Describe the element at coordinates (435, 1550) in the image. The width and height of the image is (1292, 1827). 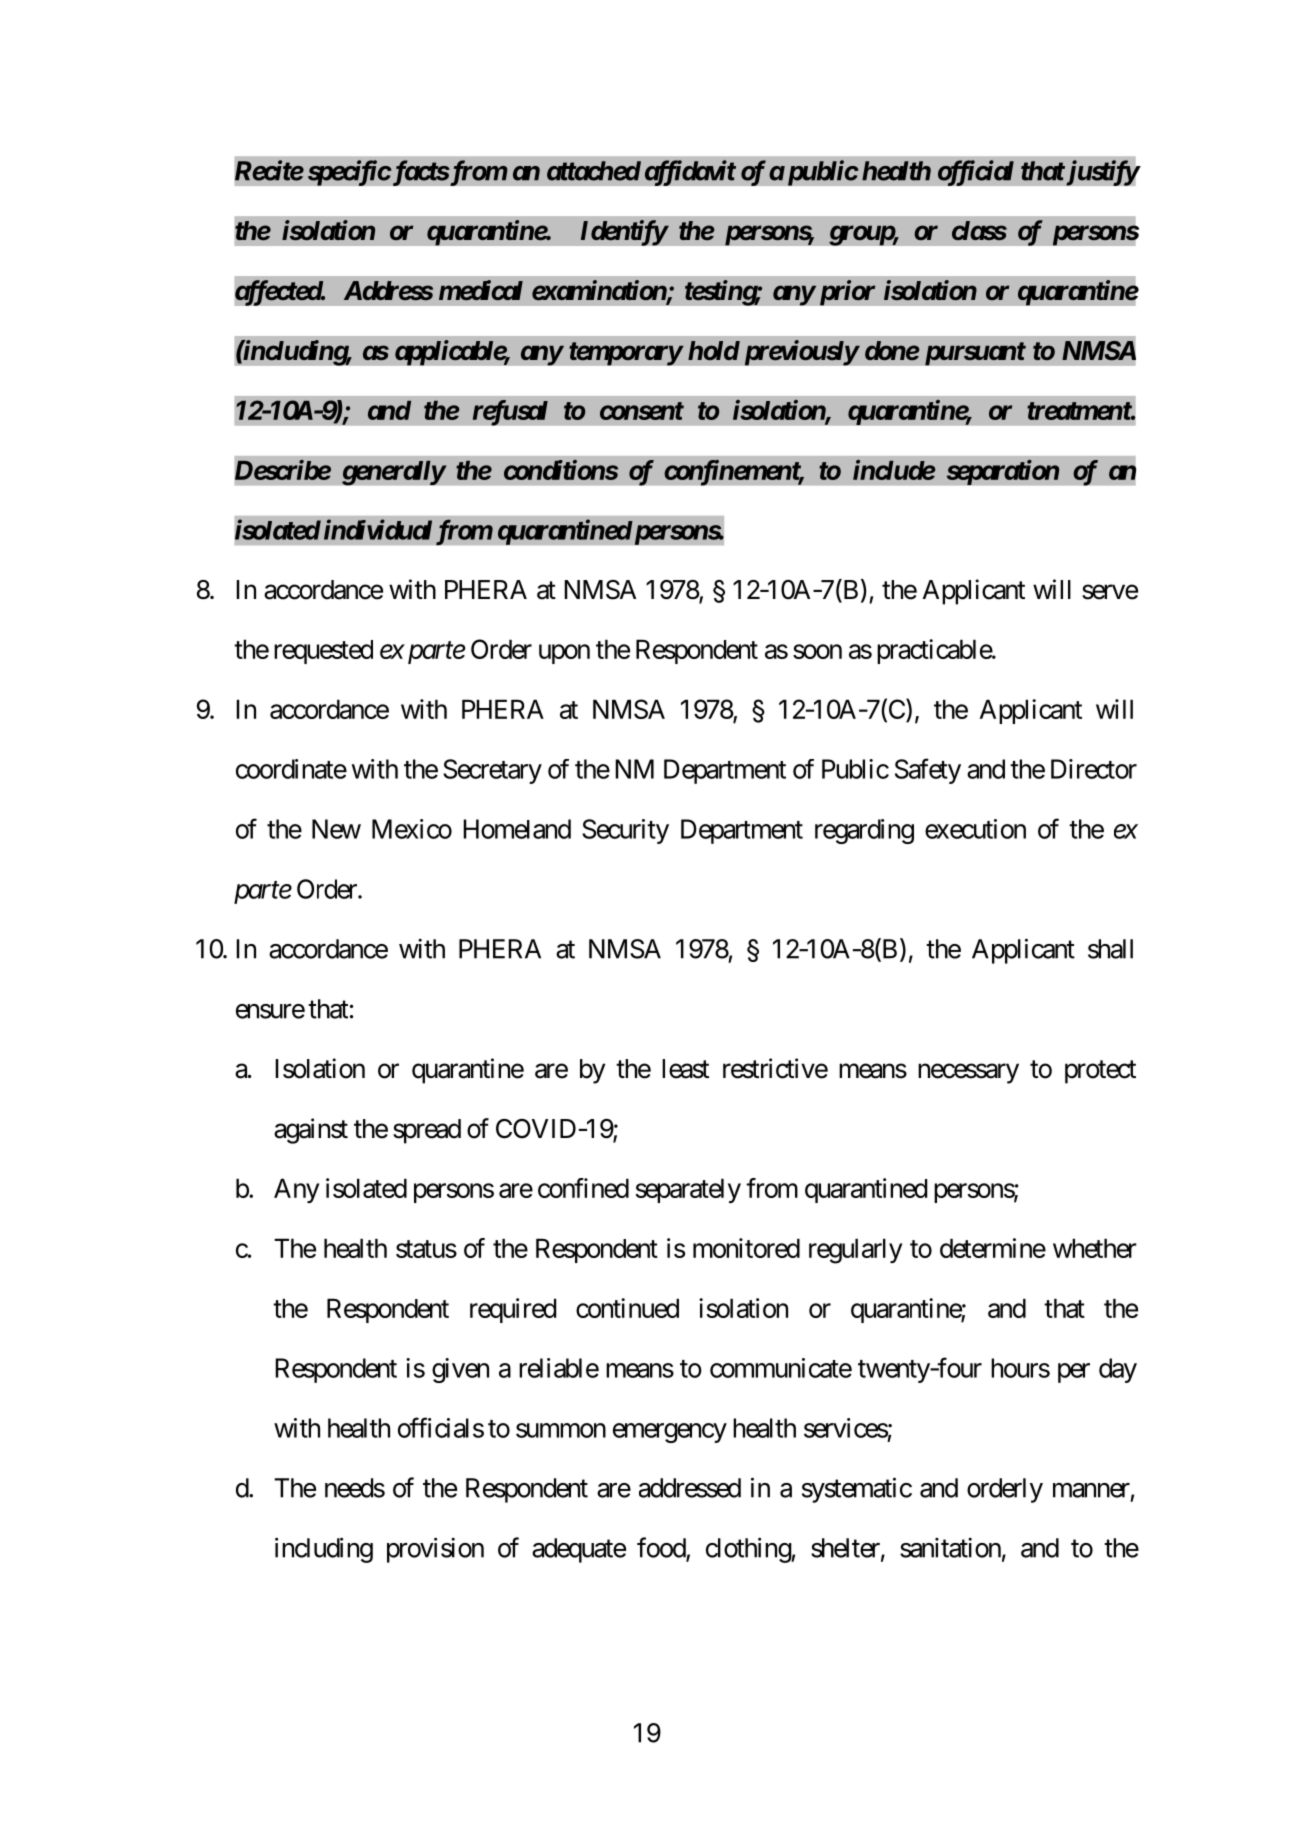
I see `provision` at that location.
